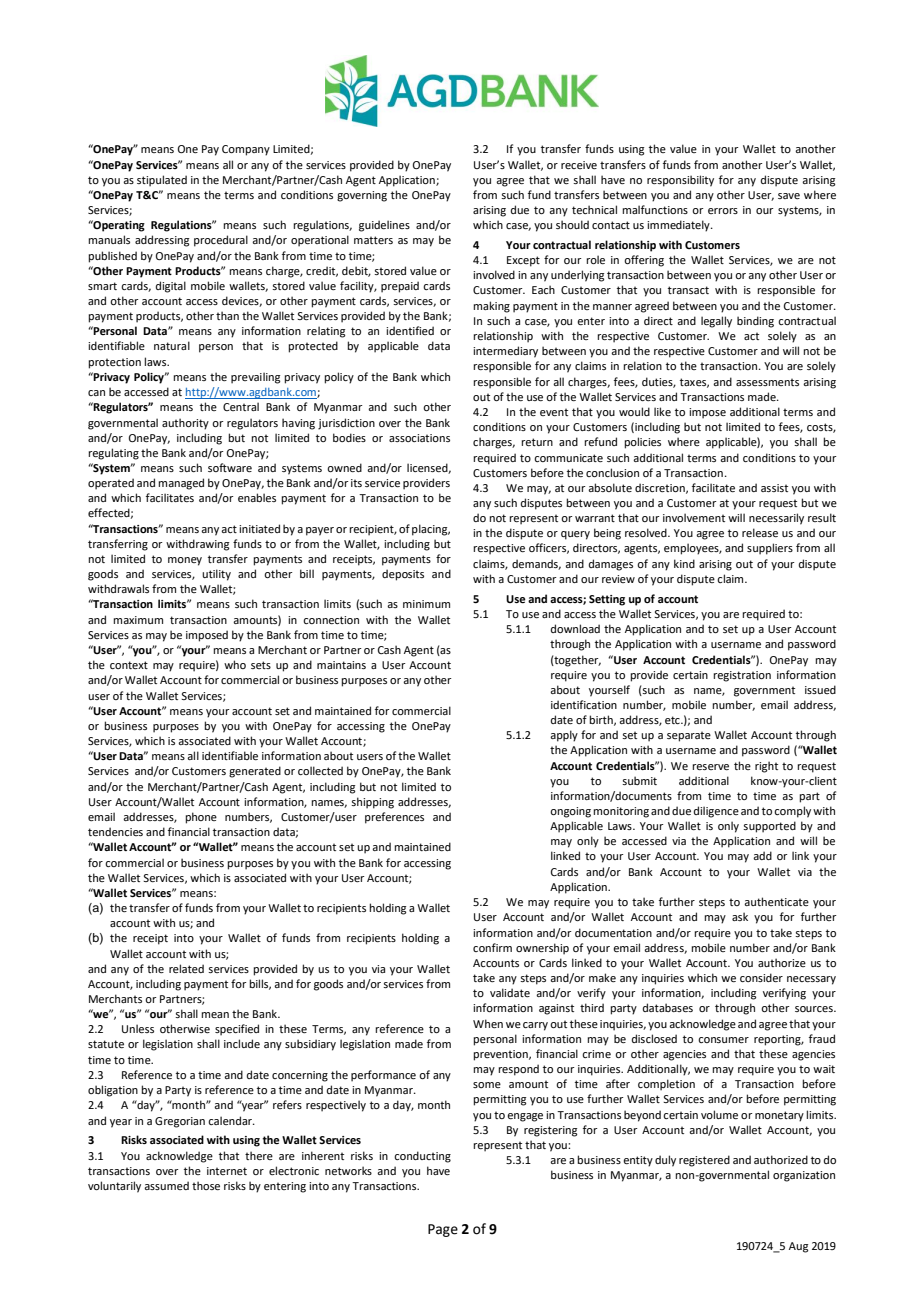  I want to click on authority, so click(185, 424).
